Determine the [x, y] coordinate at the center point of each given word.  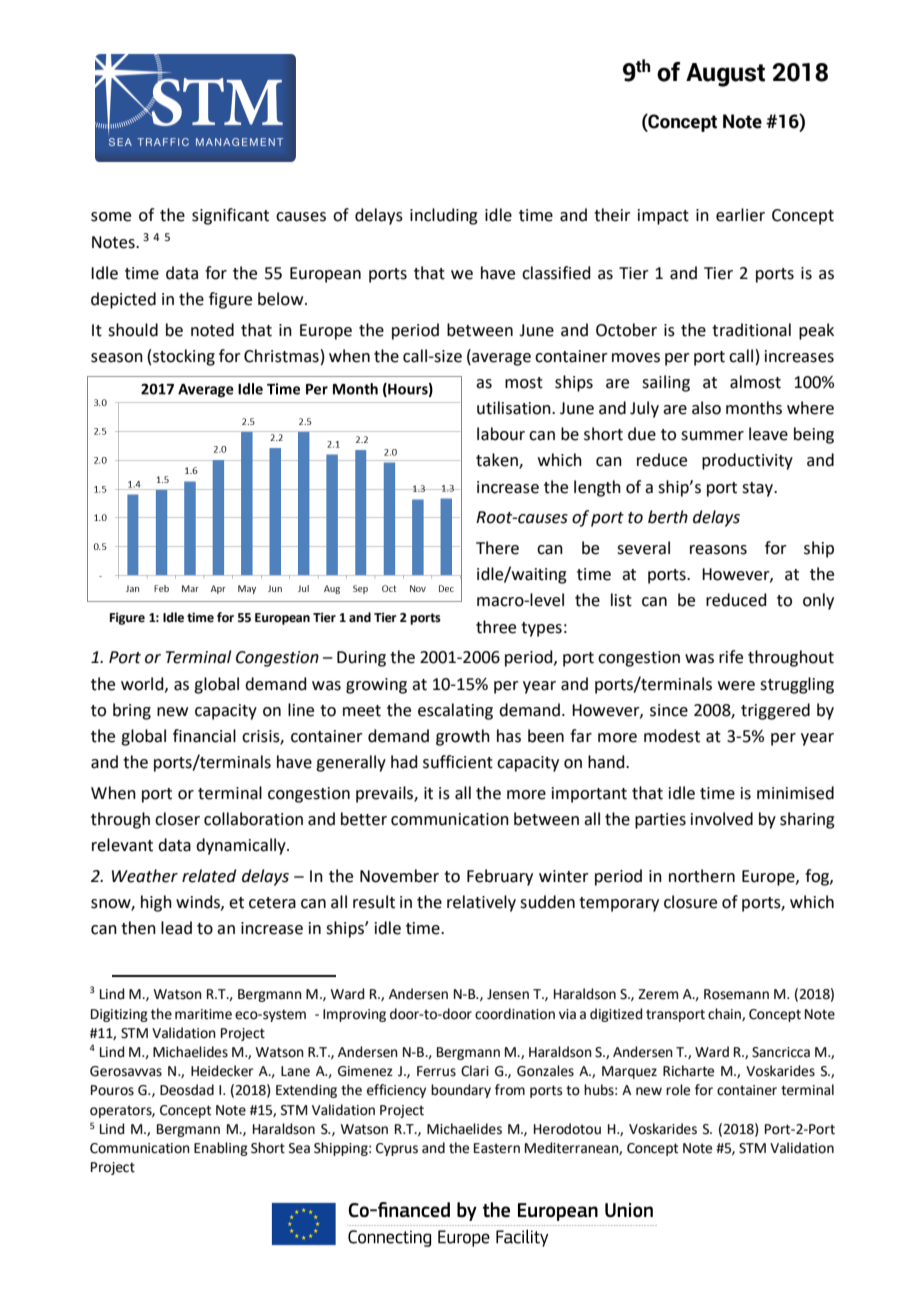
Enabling [221, 1149]
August [725, 75]
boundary [461, 1091]
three [496, 627]
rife [731, 657]
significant [230, 216]
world [143, 684]
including [444, 216]
